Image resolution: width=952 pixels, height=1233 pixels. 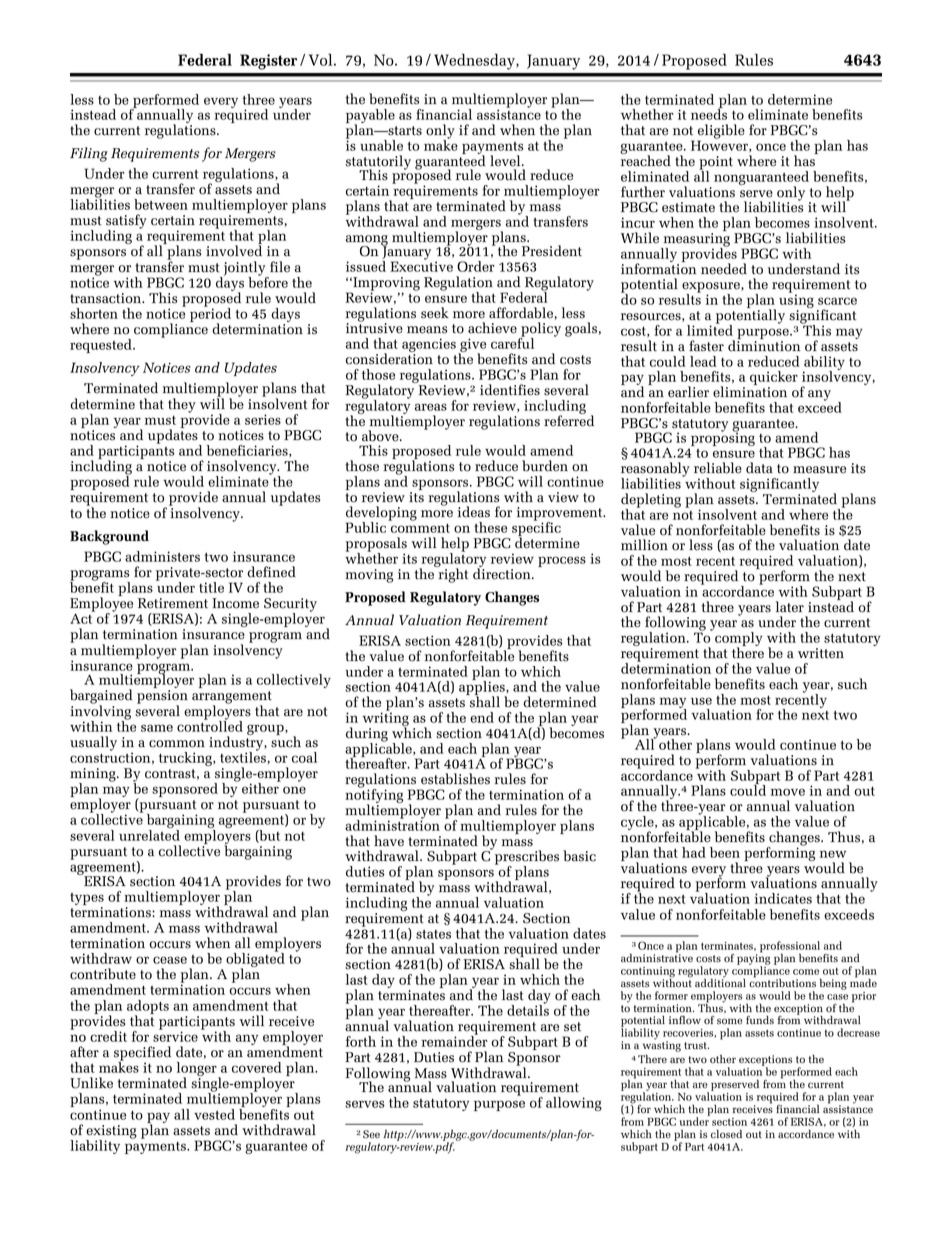 What do you see at coordinates (268, 62) in the screenshot?
I see `Register` at bounding box center [268, 62].
